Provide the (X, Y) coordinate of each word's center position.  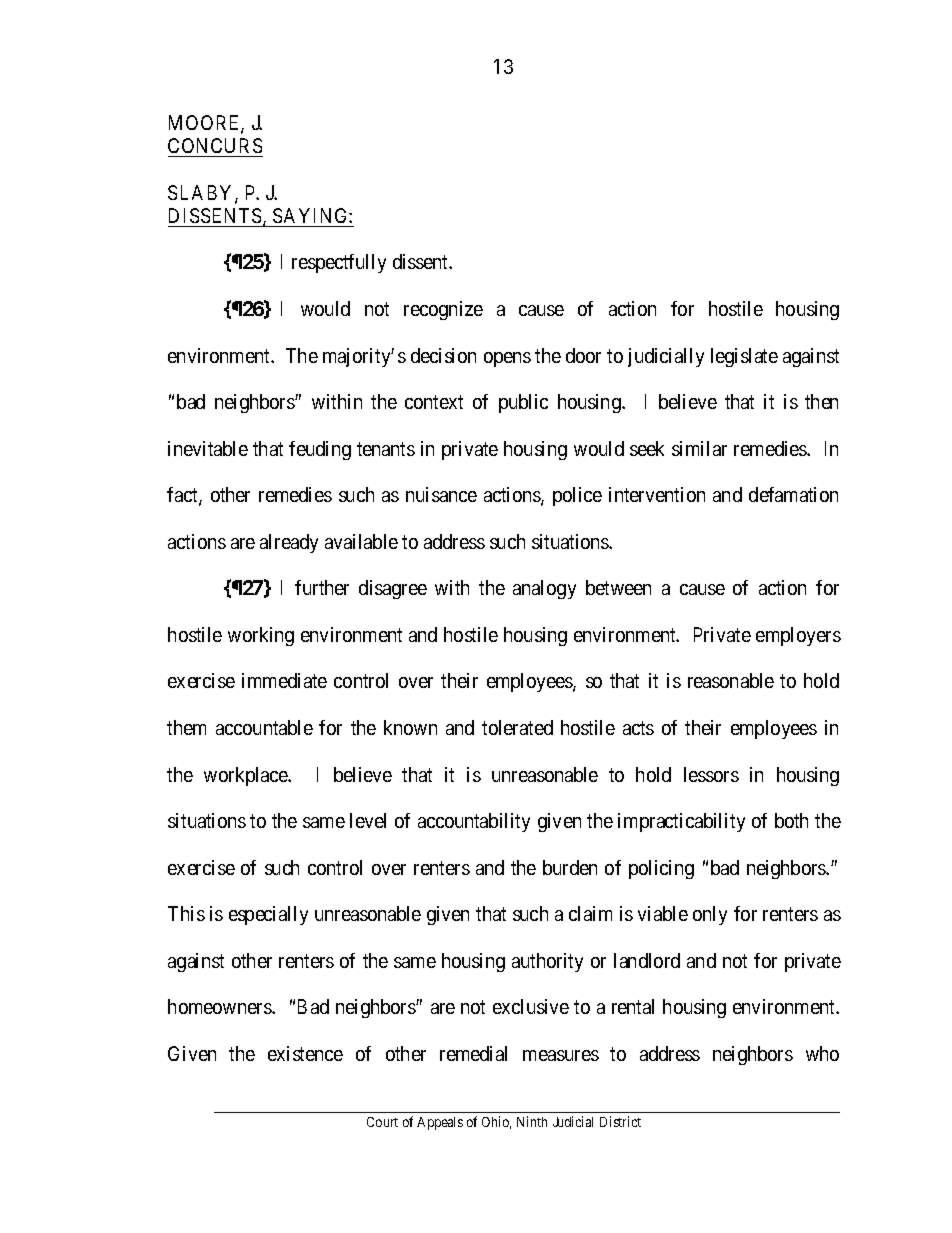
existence (305, 1053)
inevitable (208, 448)
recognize (443, 310)
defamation (793, 494)
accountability (474, 822)
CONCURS (215, 145)
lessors (711, 774)
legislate (744, 357)
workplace (247, 776)
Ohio (496, 1122)
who (822, 1053)
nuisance (441, 494)
